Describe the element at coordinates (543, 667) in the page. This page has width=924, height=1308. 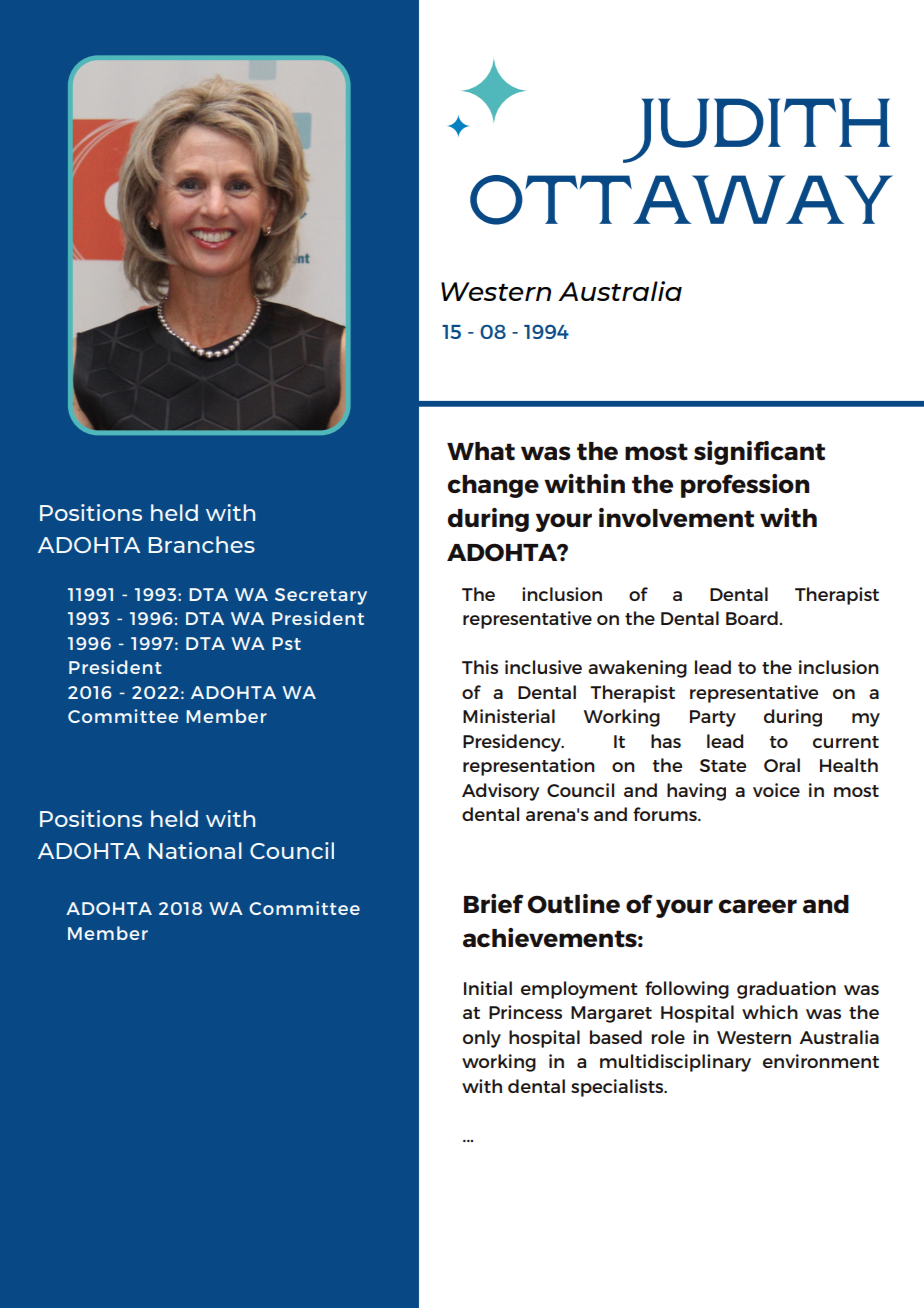
I see `inclusive` at that location.
